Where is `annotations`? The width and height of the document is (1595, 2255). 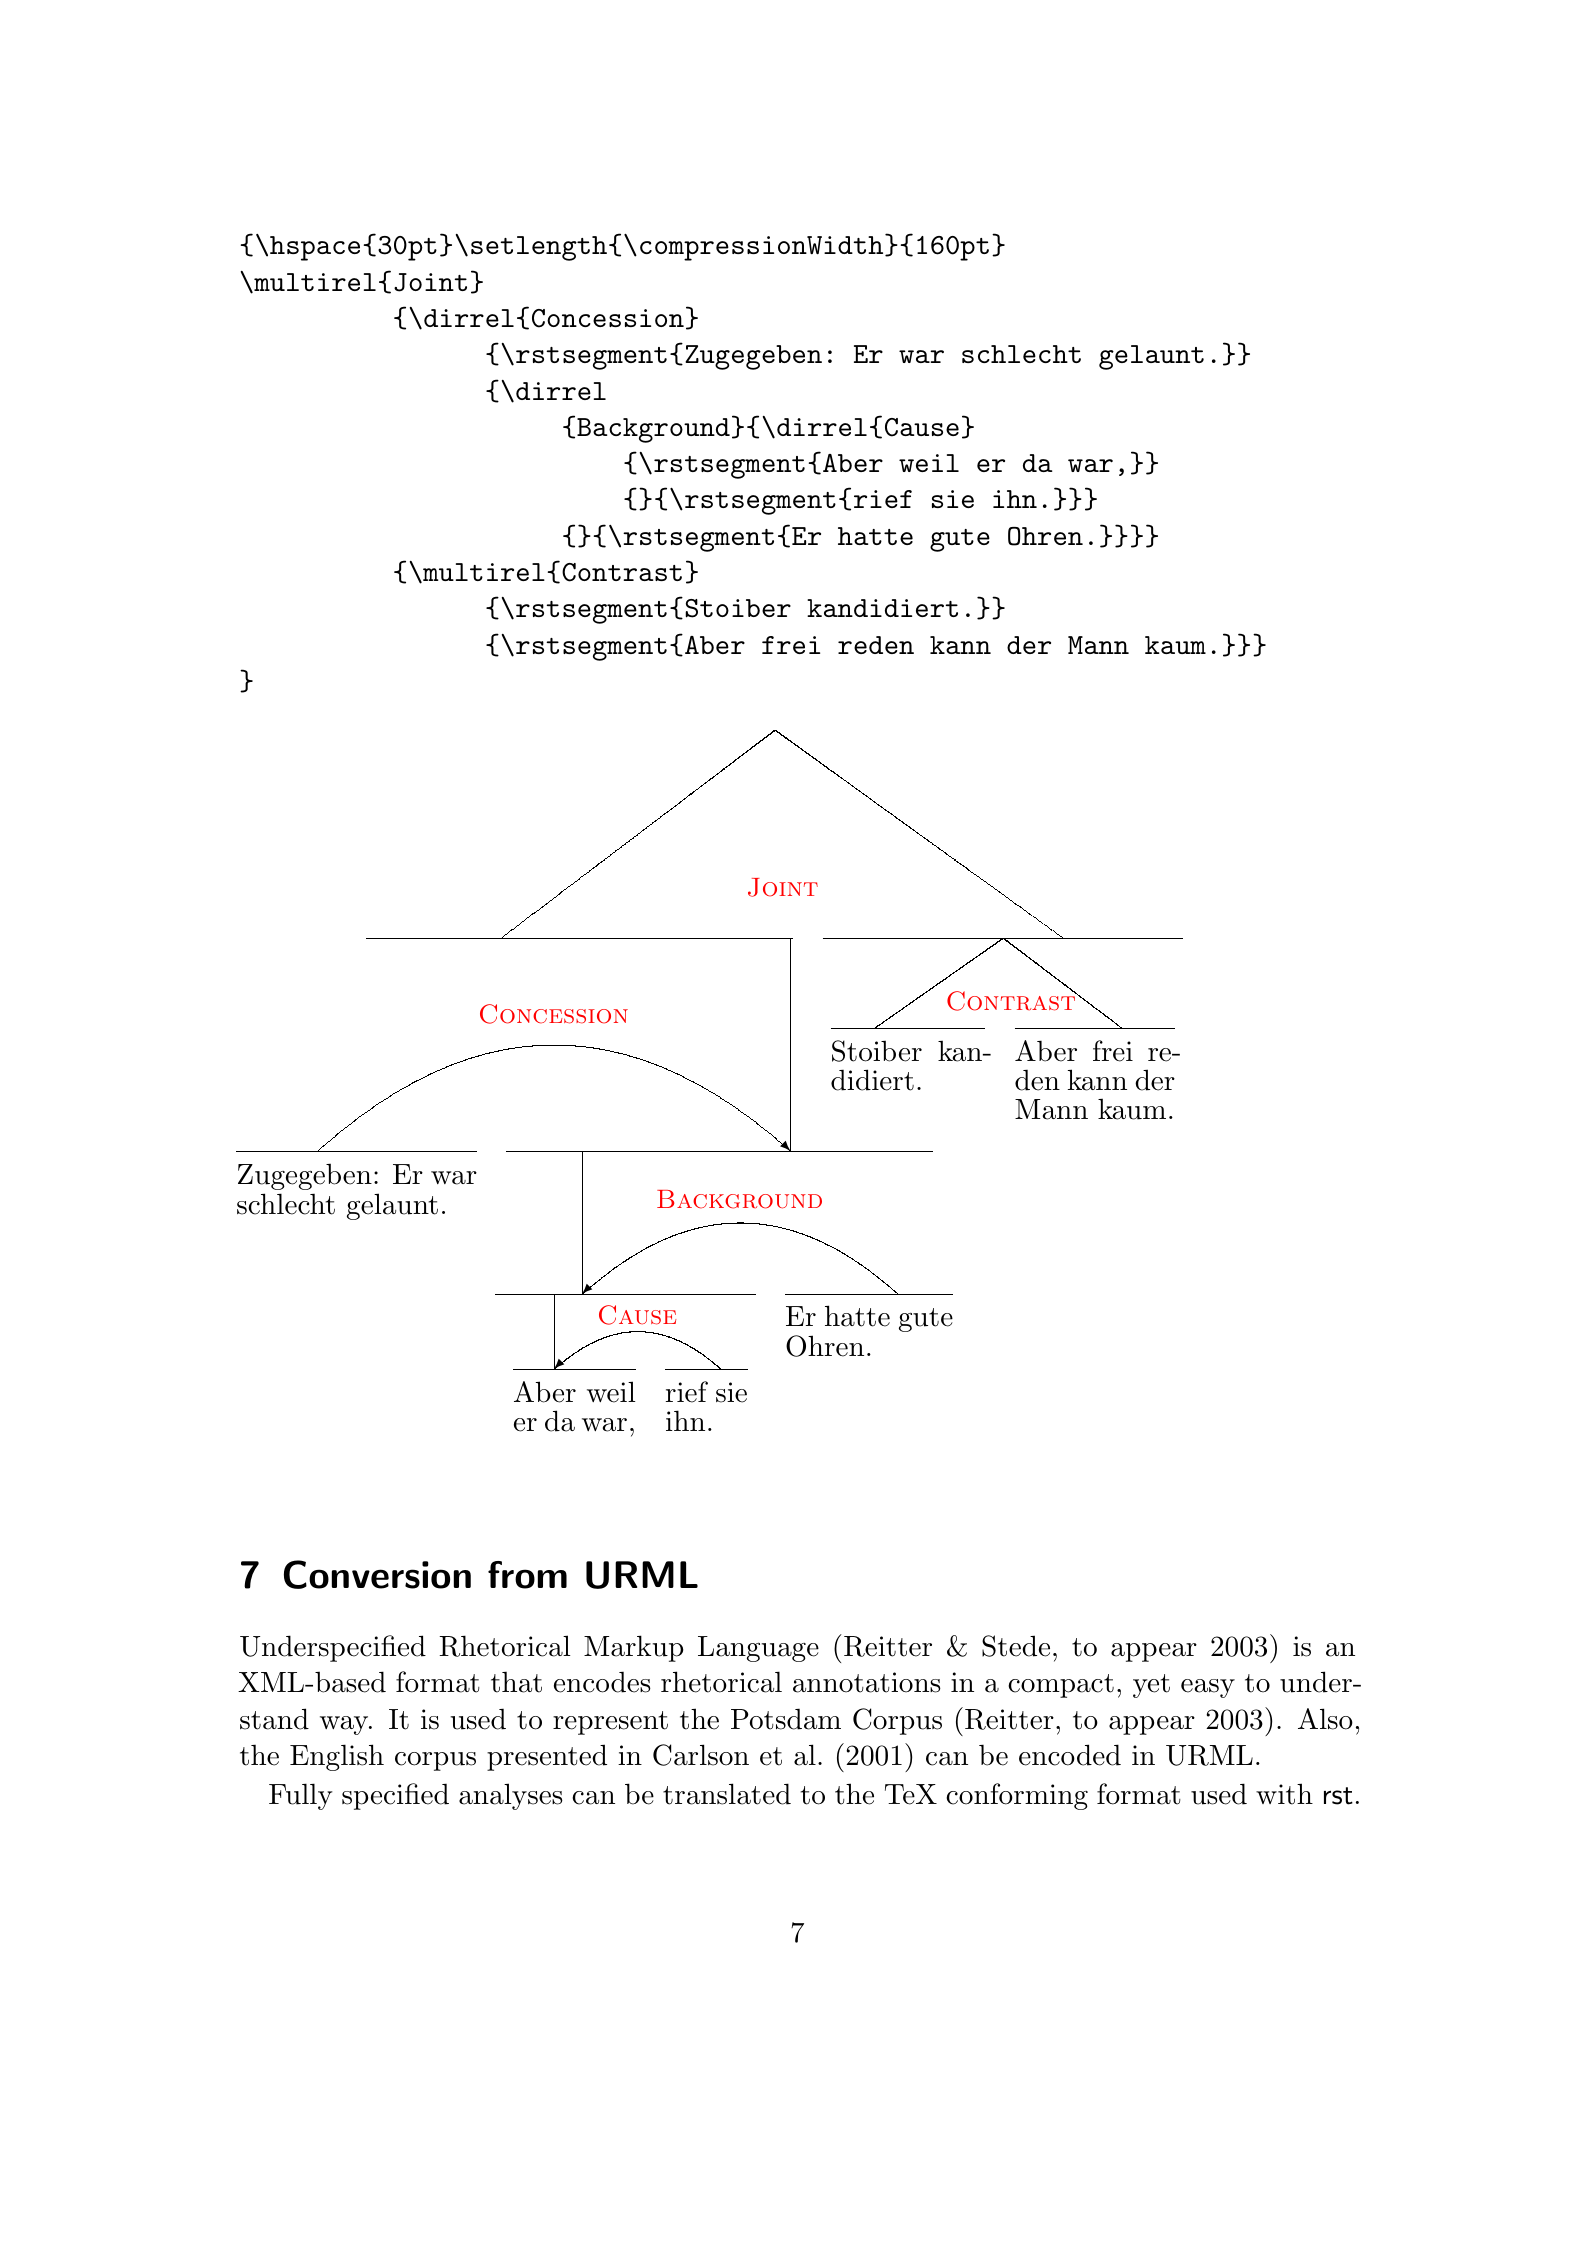 annotations is located at coordinates (867, 1682).
